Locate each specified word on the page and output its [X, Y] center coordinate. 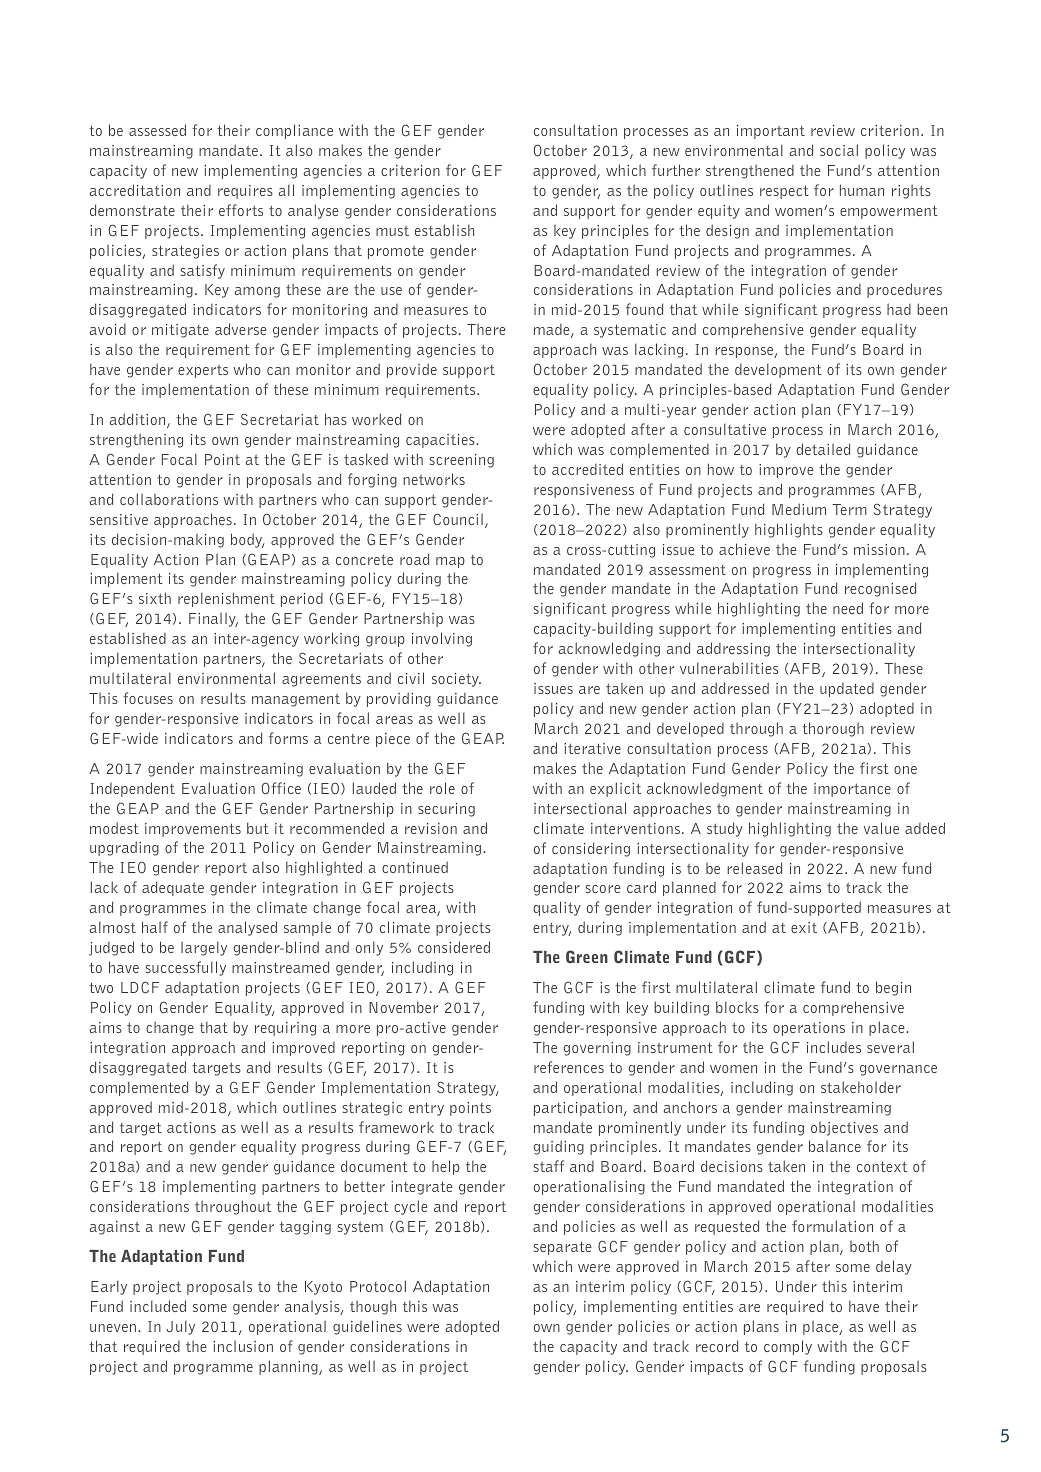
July [181, 1328]
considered [454, 947]
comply [788, 1347]
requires [245, 192]
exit [804, 927]
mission [879, 549]
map [450, 562]
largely [204, 948]
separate [563, 1248]
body [248, 540]
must [392, 231]
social [839, 150]
